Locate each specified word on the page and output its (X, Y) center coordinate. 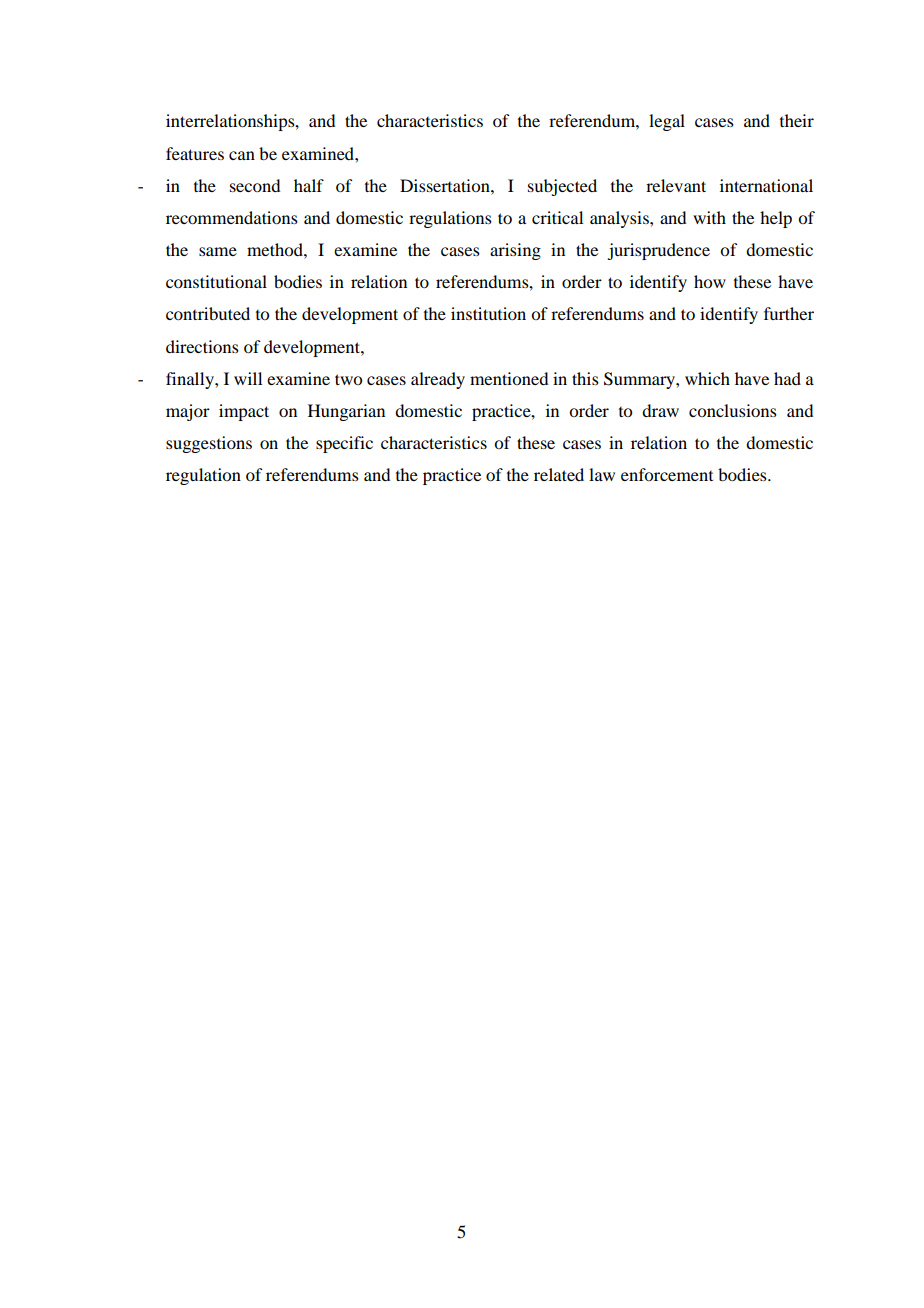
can (242, 155)
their (797, 120)
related (559, 474)
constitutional (216, 281)
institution (488, 313)
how (710, 281)
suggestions (209, 444)
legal (667, 122)
